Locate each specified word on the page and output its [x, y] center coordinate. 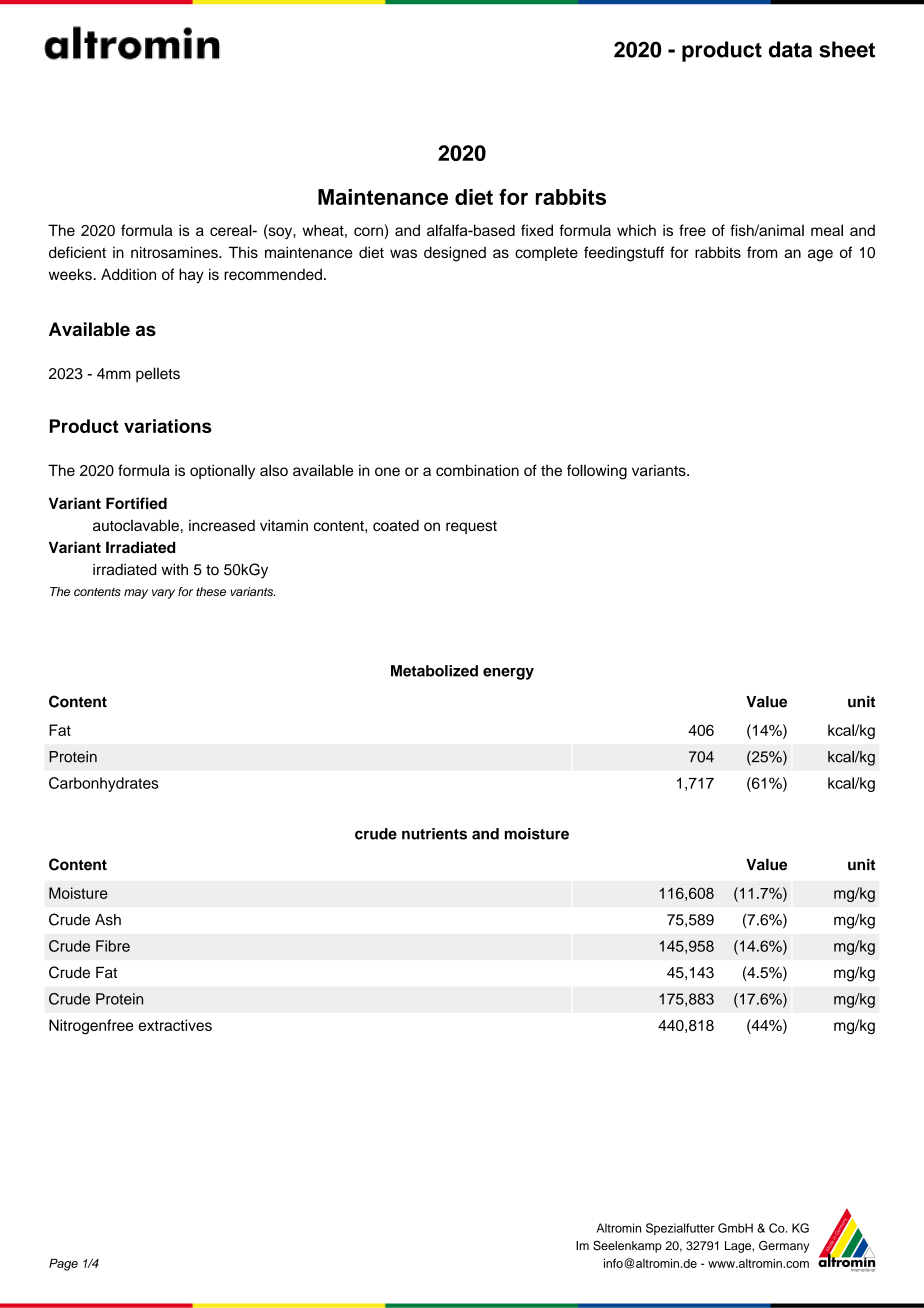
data [790, 49]
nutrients [434, 834]
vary [163, 594]
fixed [537, 230]
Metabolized [434, 671]
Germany [784, 1247]
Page [63, 1265]
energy [508, 674]
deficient [77, 252]
